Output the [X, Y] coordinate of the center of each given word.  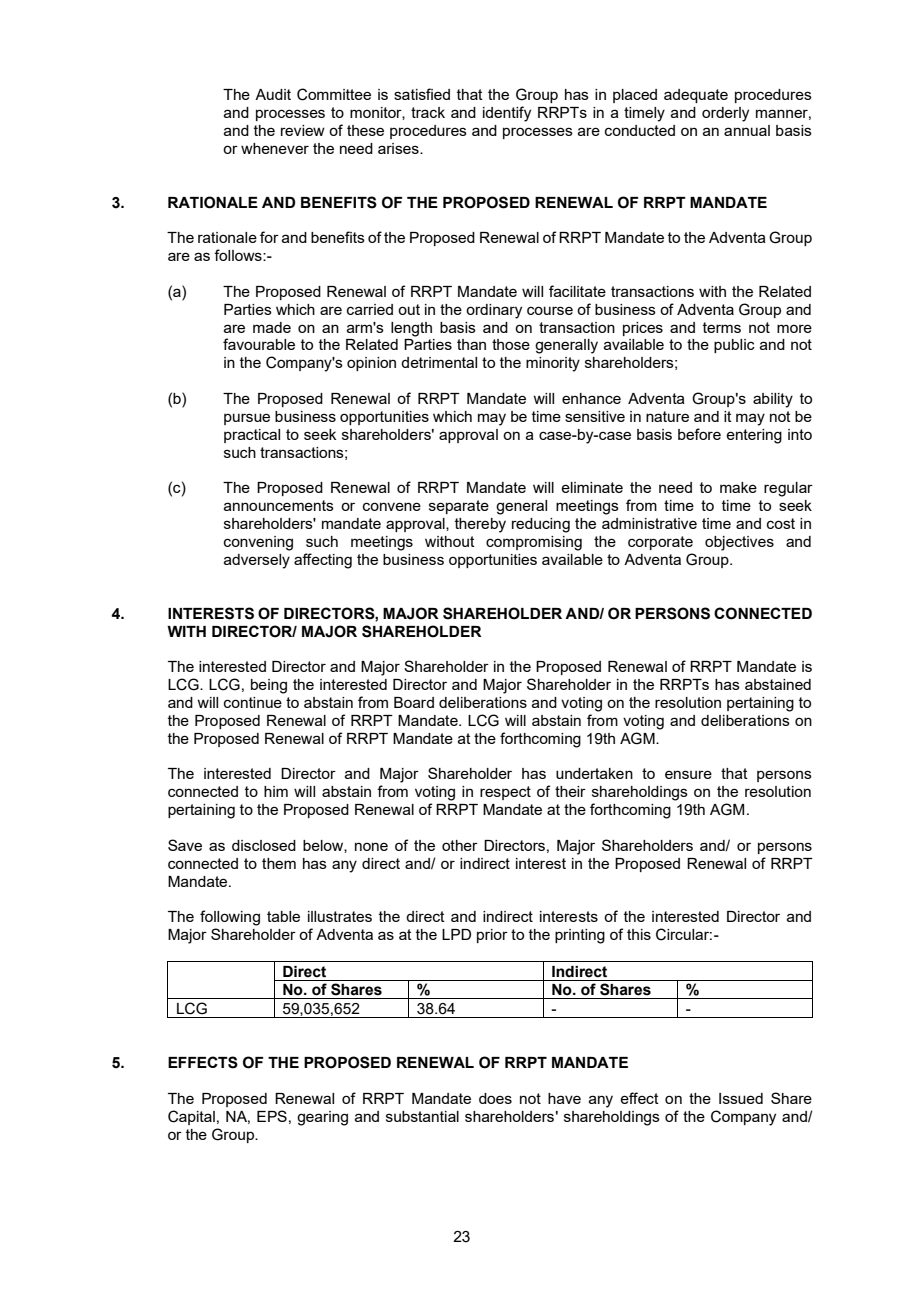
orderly [725, 114]
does [495, 1098]
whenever [275, 148]
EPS [272, 1116]
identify [507, 114]
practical [252, 436]
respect [505, 793]
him [276, 791]
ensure [688, 774]
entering [754, 436]
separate [459, 507]
